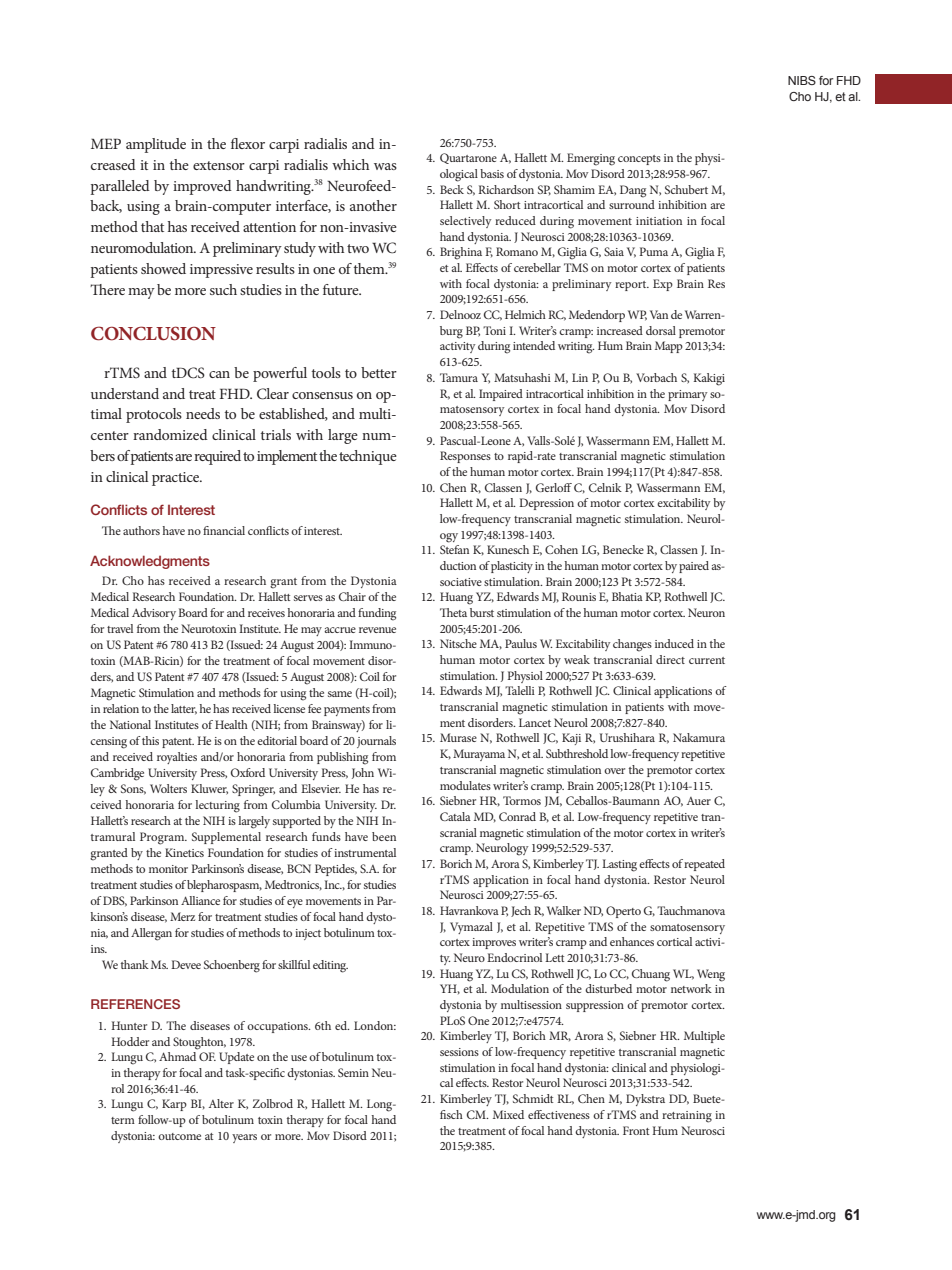  I want to click on modulates, so click(465, 785).
